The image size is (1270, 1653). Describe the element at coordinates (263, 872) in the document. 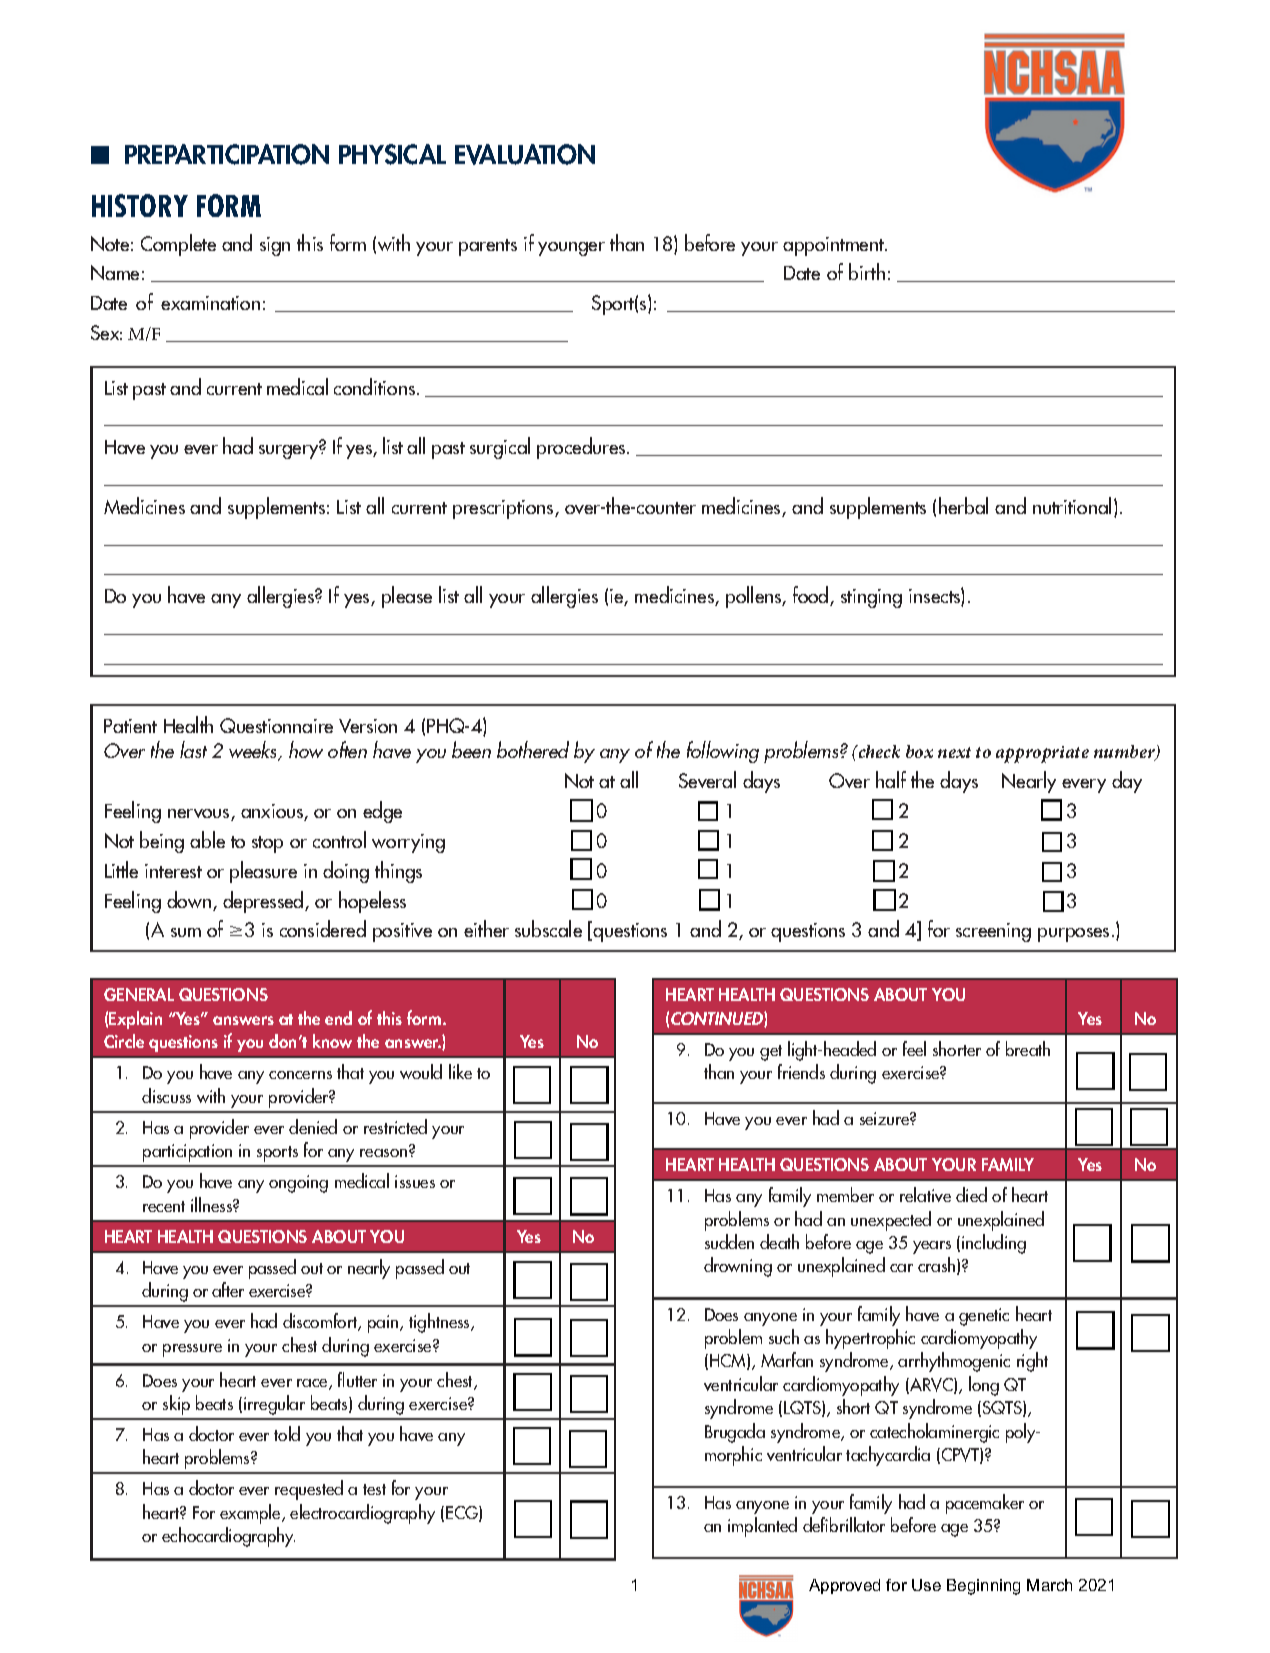

I see `pleasure` at that location.
